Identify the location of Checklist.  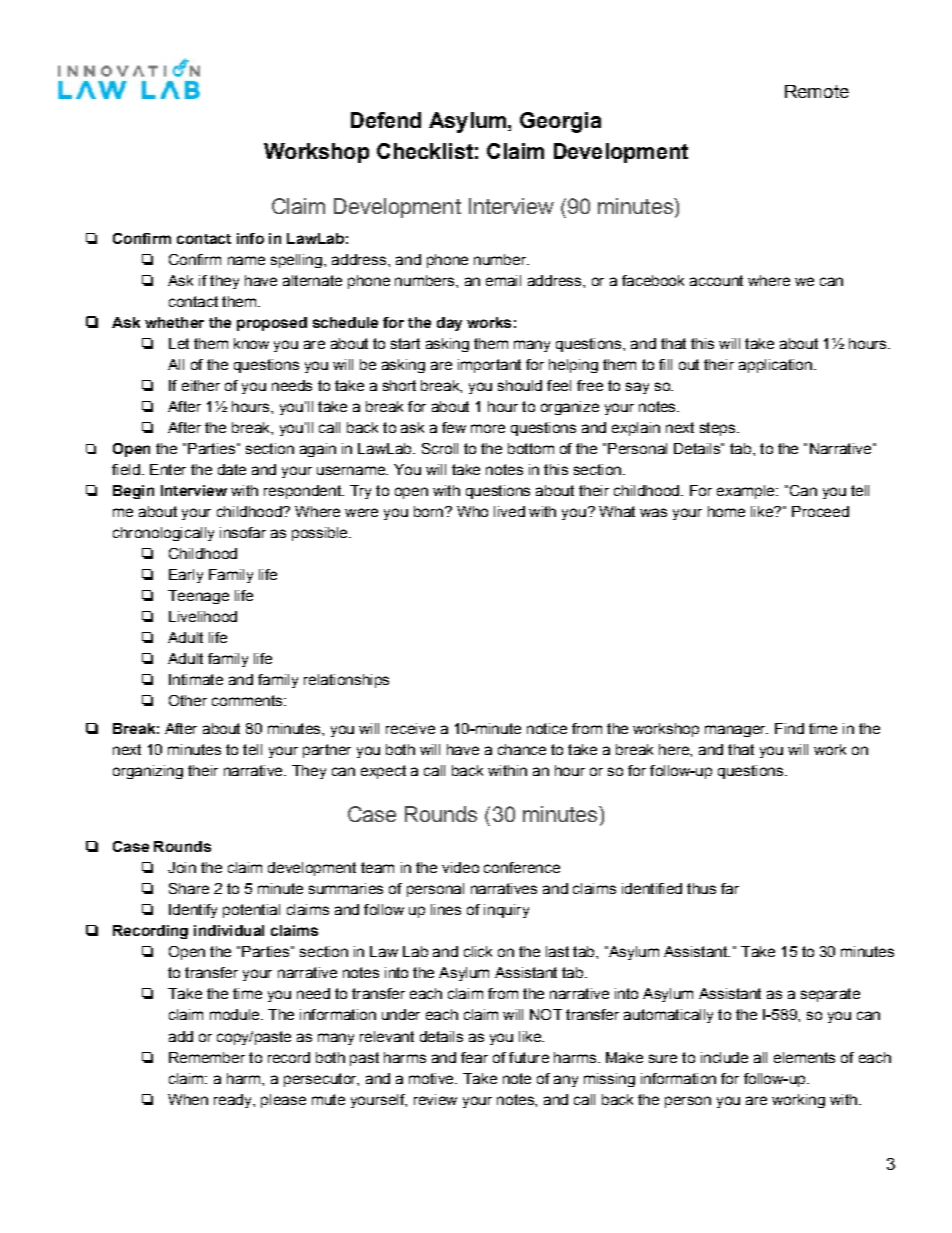
(425, 151).
